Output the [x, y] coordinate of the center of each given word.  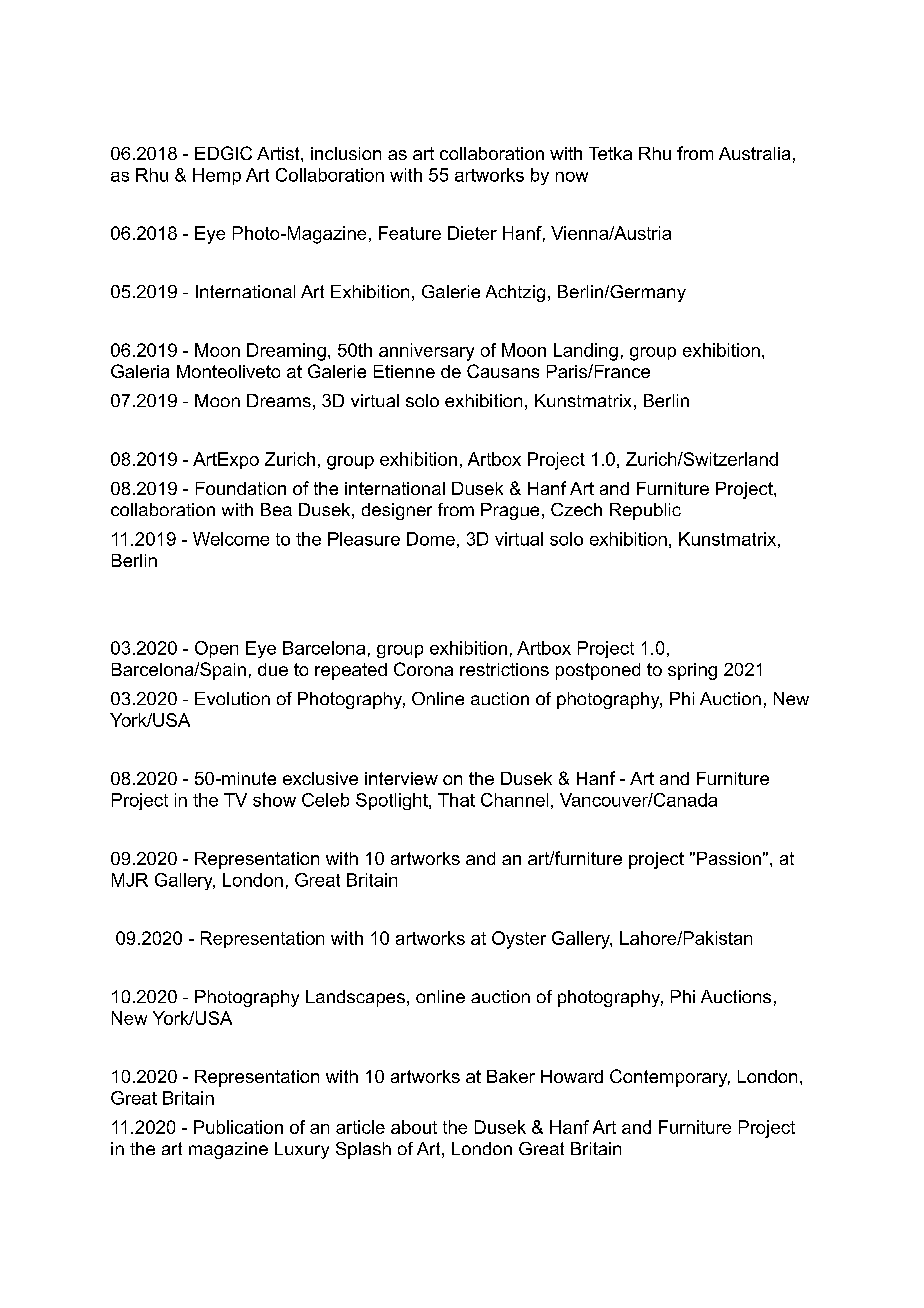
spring [692, 671]
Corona [423, 669]
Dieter [472, 233]
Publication [238, 1127]
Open [216, 649]
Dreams [279, 400]
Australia [754, 153]
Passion [729, 858]
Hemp [217, 176]
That [456, 800]
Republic [645, 511]
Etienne [404, 371]
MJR [130, 880]
